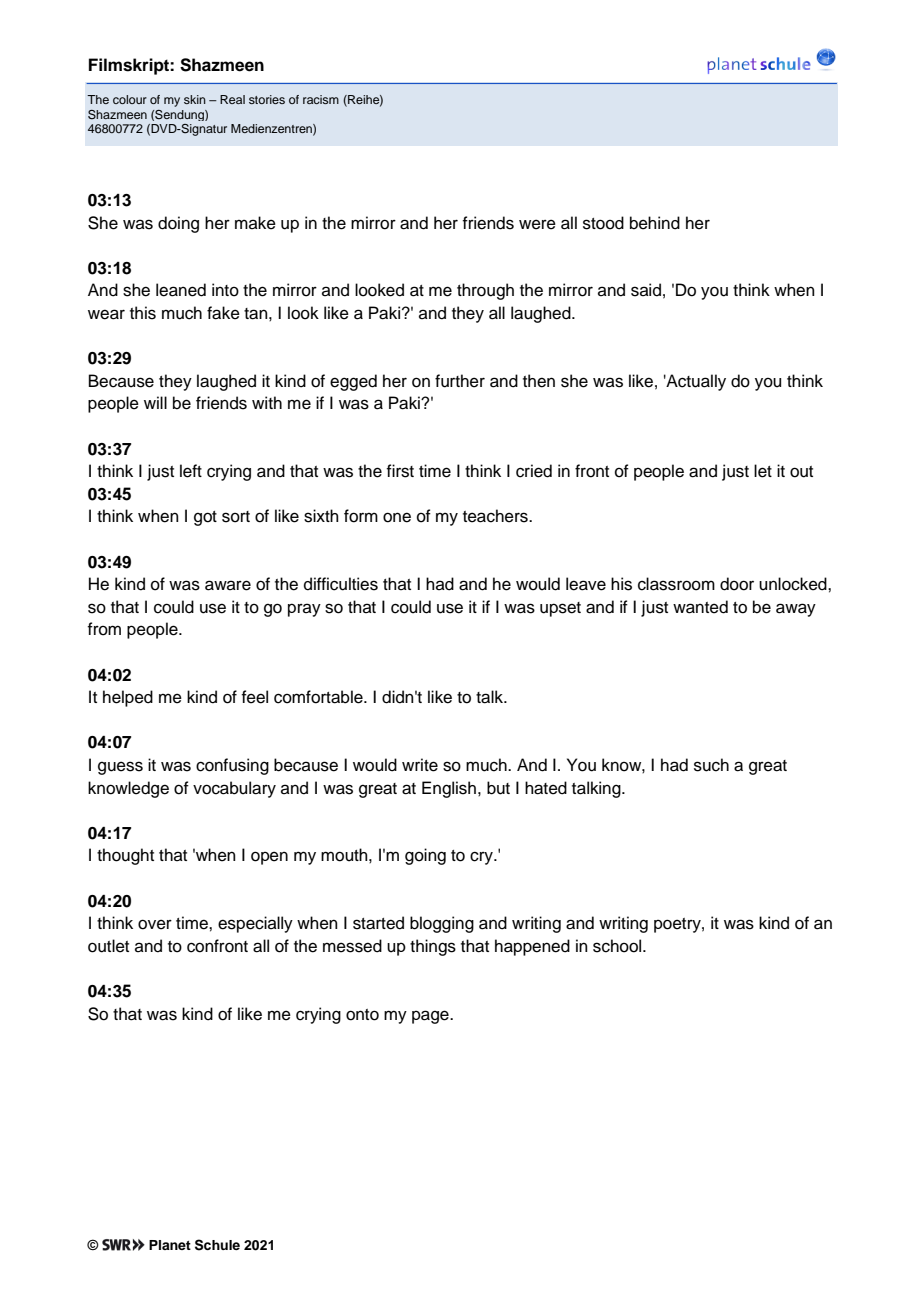 This screenshot has width=924, height=1308. I want to click on thought, so click(125, 856).
